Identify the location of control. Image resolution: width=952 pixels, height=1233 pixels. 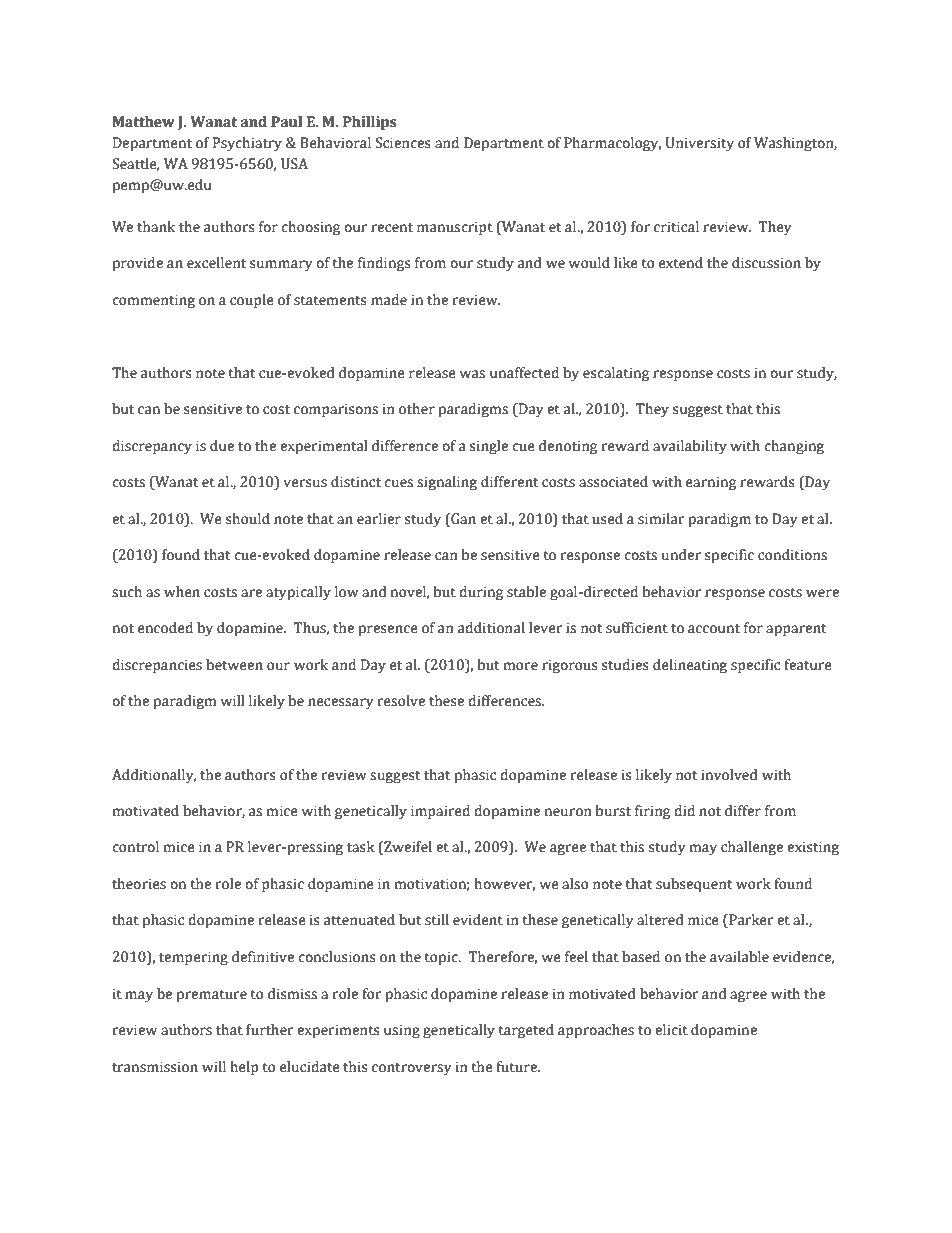
(135, 847).
